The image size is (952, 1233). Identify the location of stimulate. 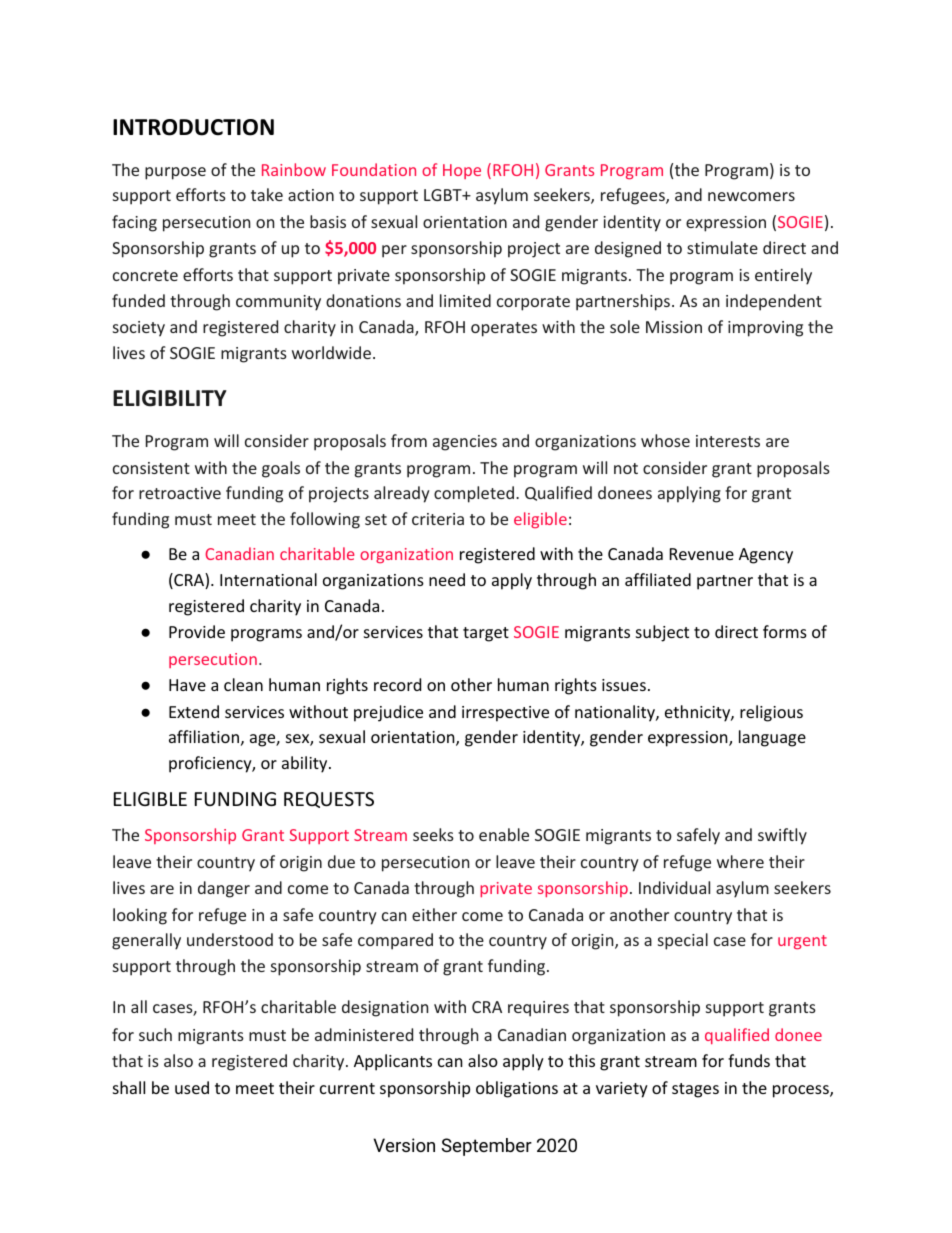
(722, 247).
